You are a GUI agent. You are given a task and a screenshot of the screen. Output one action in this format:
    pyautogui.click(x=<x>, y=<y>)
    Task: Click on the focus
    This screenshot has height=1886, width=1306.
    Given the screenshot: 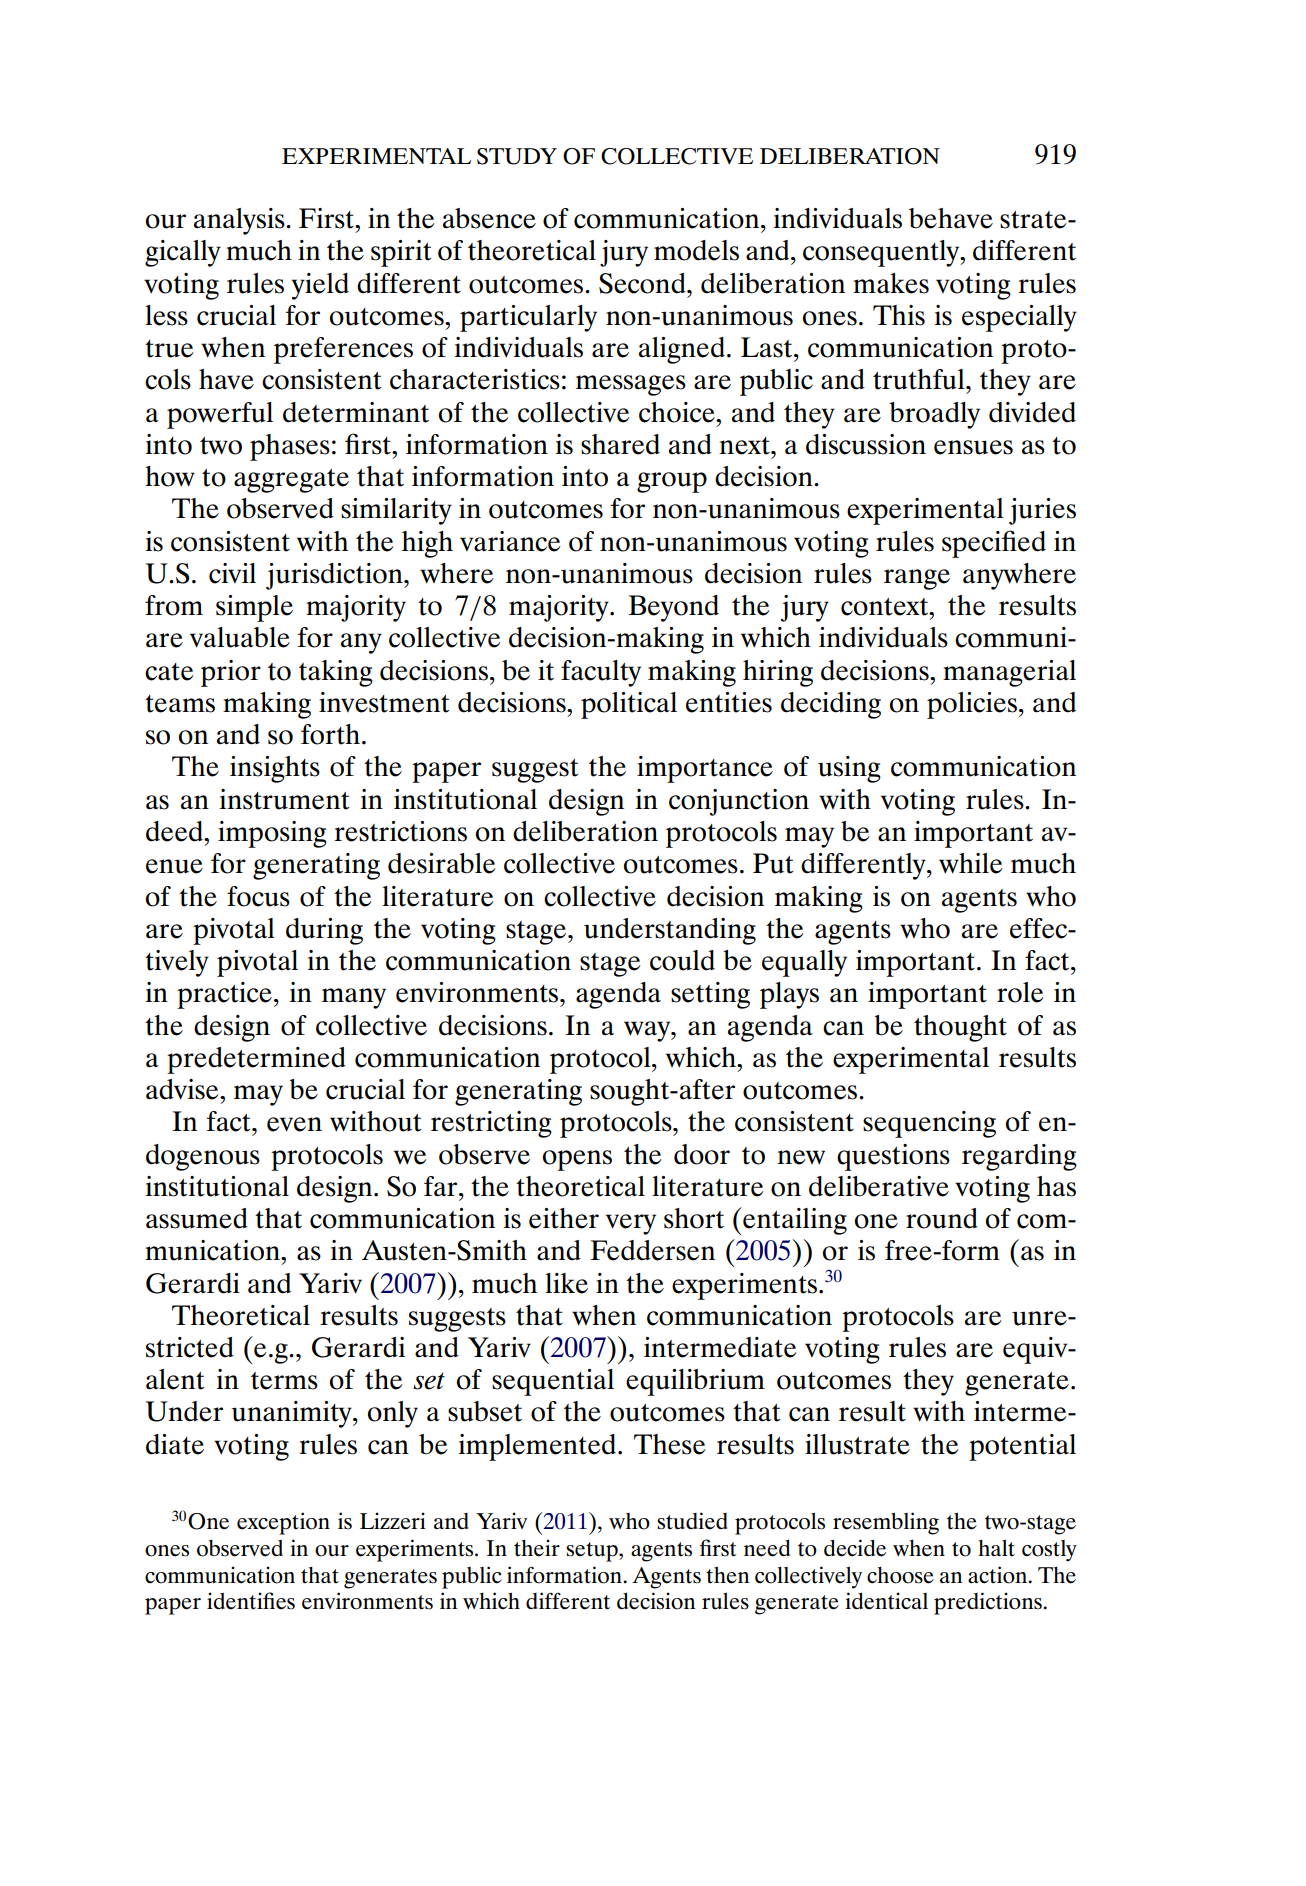 What is the action you would take?
    pyautogui.click(x=258, y=896)
